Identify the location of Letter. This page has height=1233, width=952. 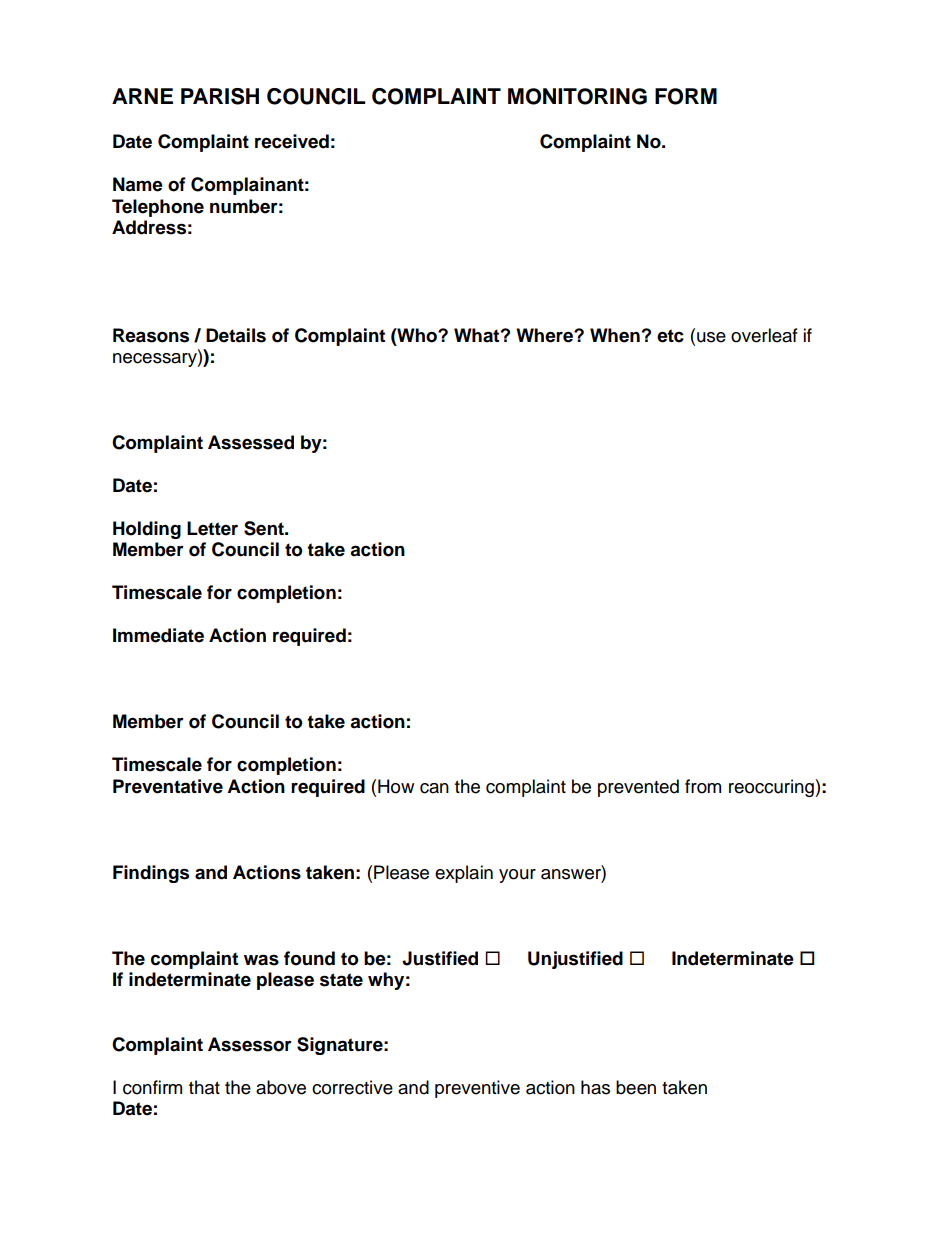
(212, 528).
